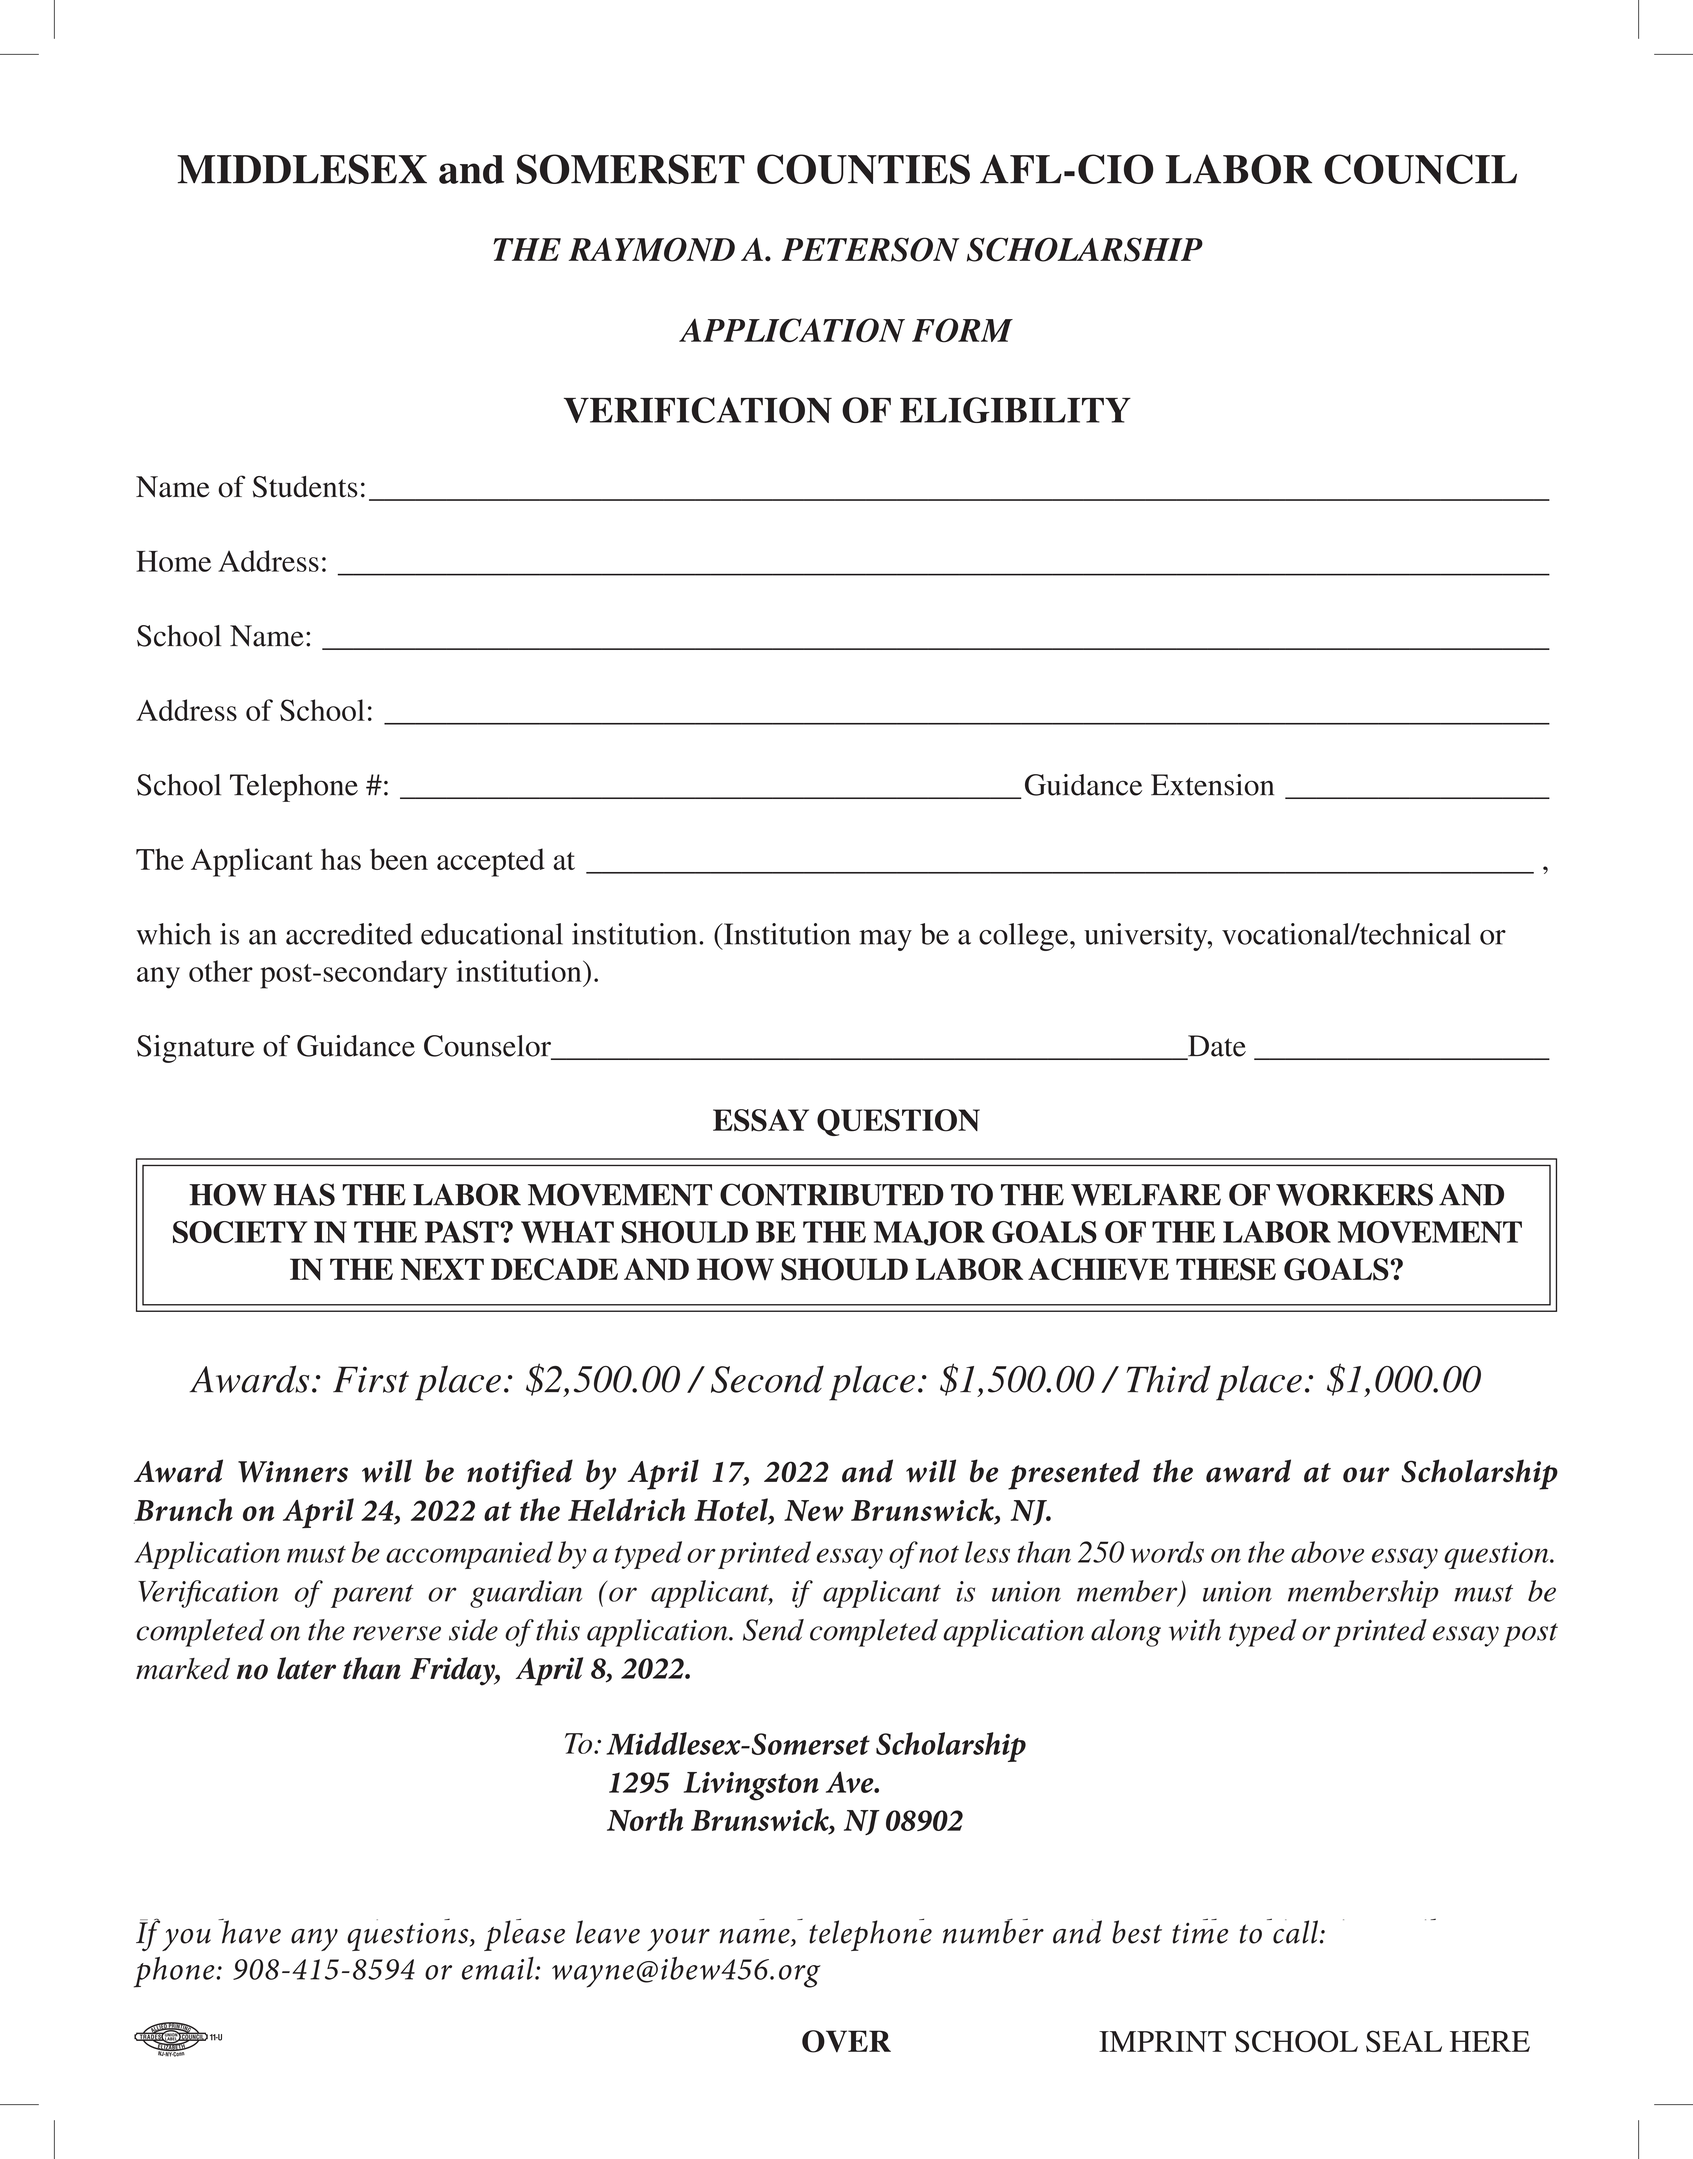 The width and height of the image is (1693, 2159). I want to click on CONTRIBUTED, so click(832, 1194).
